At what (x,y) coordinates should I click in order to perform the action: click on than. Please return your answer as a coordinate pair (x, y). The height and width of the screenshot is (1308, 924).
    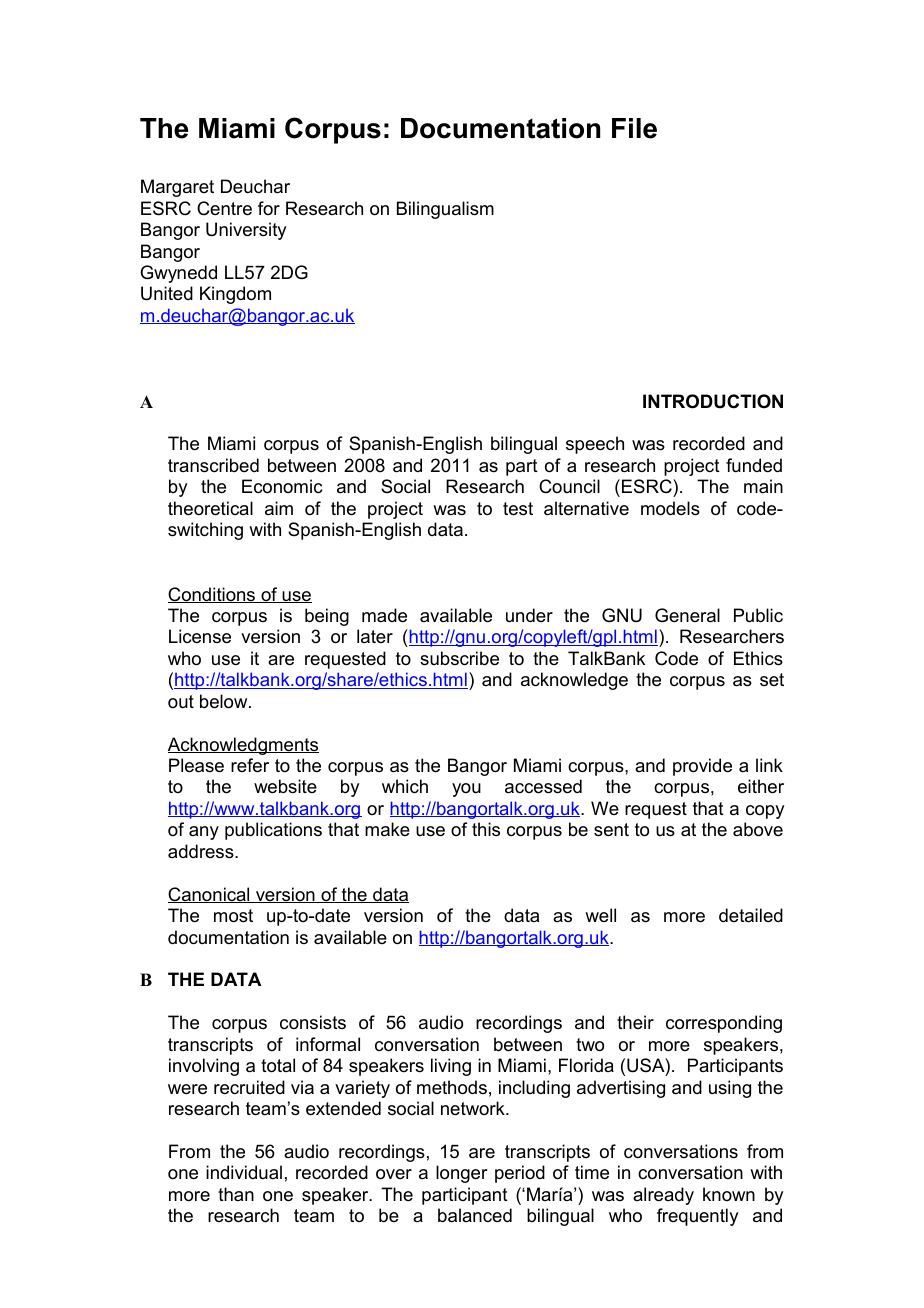
    Looking at the image, I should click on (236, 1194).
